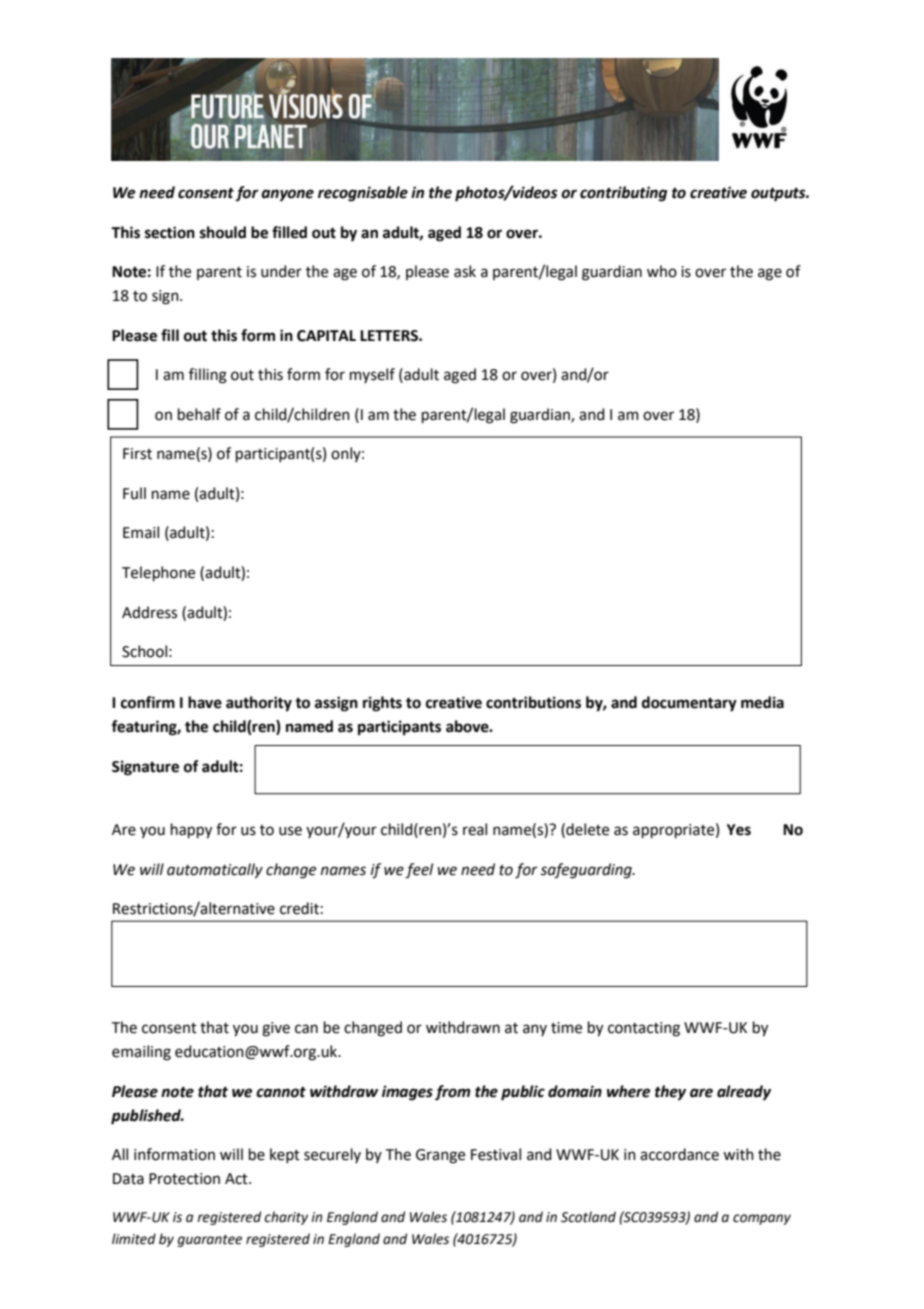 This screenshot has width=924, height=1309. Describe the element at coordinates (210, 1241) in the screenshot. I see `guarantee` at that location.
